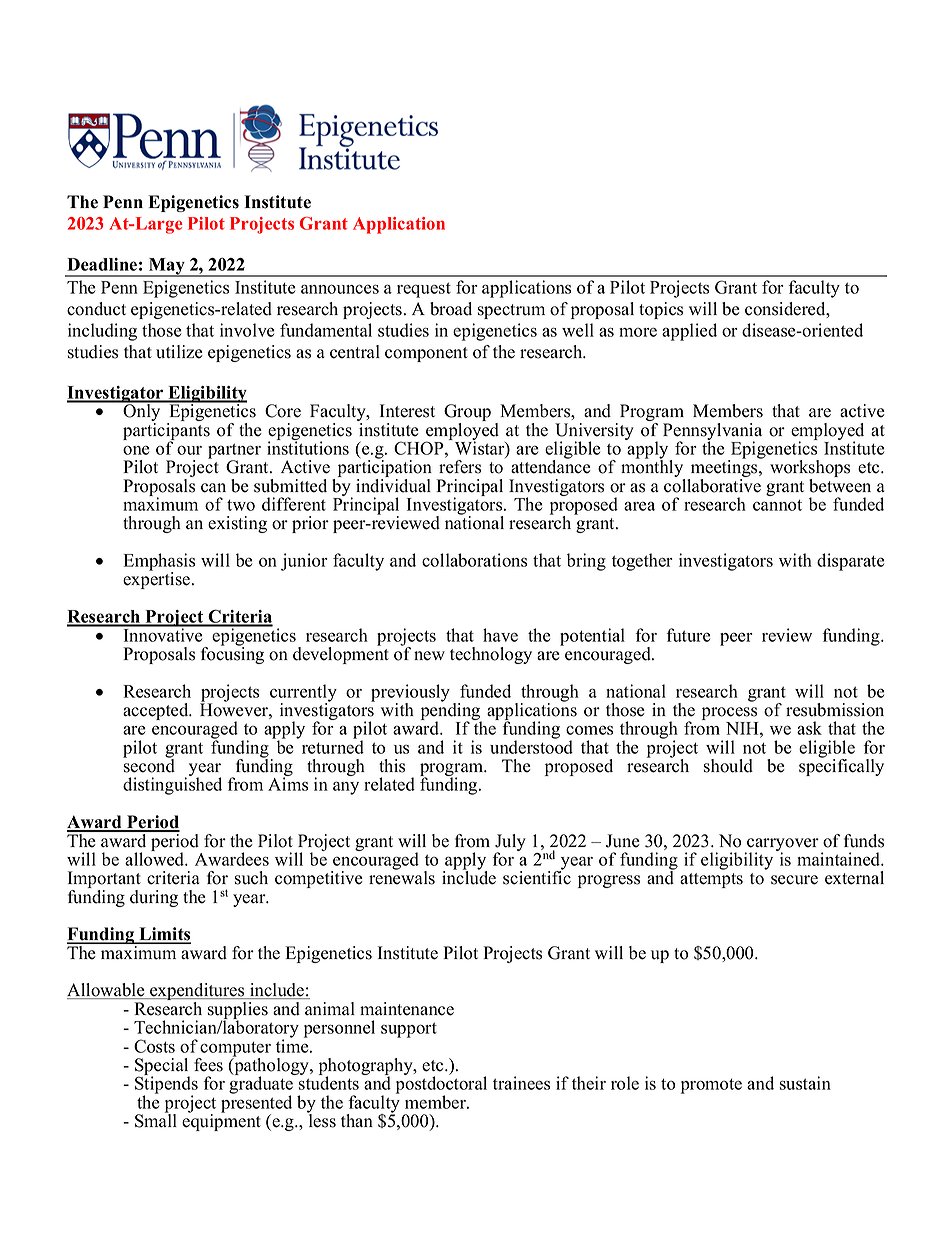 The width and height of the screenshot is (952, 1233). What do you see at coordinates (451, 309) in the screenshot?
I see `broad` at bounding box center [451, 309].
